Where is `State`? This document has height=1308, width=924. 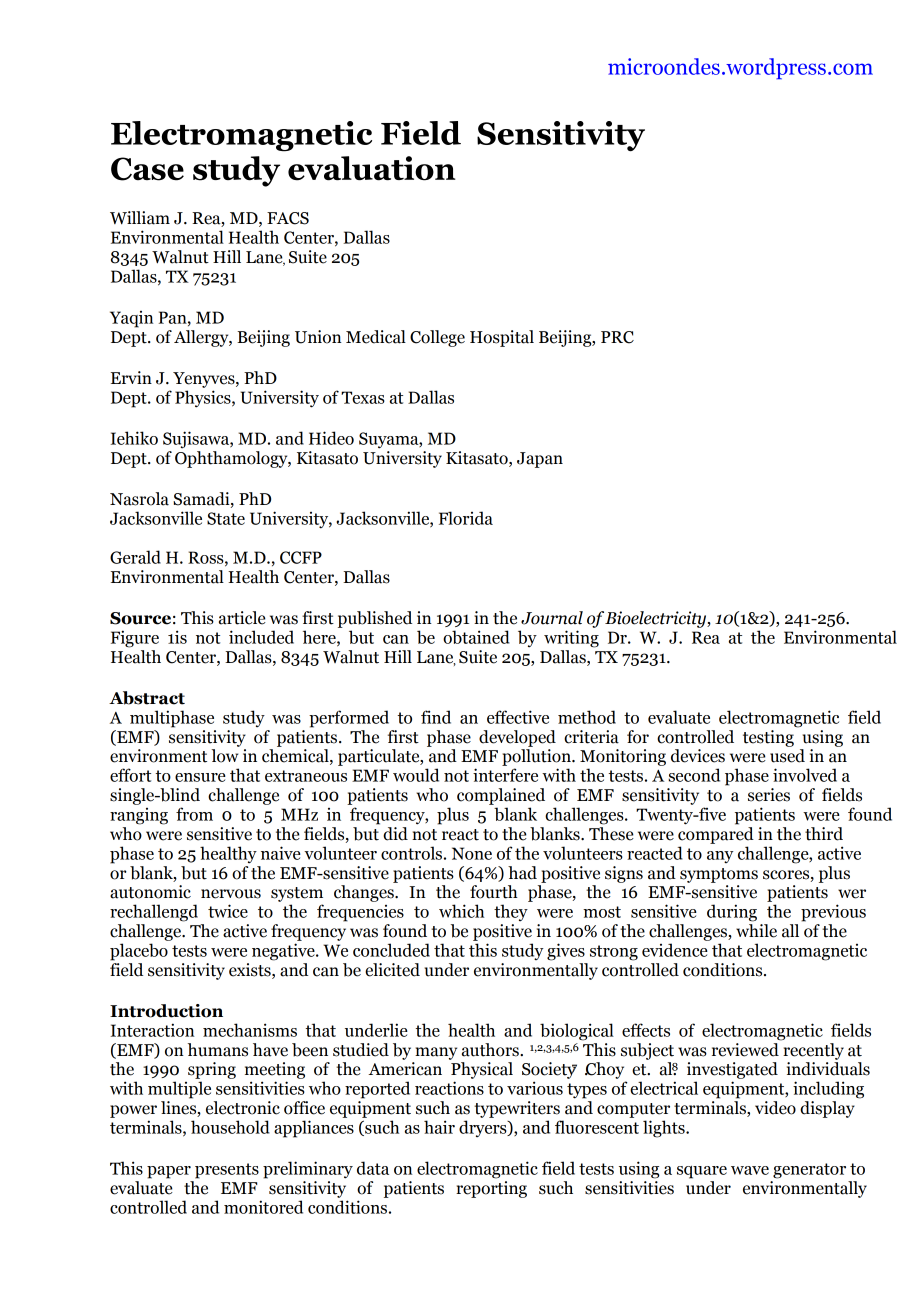 State is located at coordinates (226, 518).
